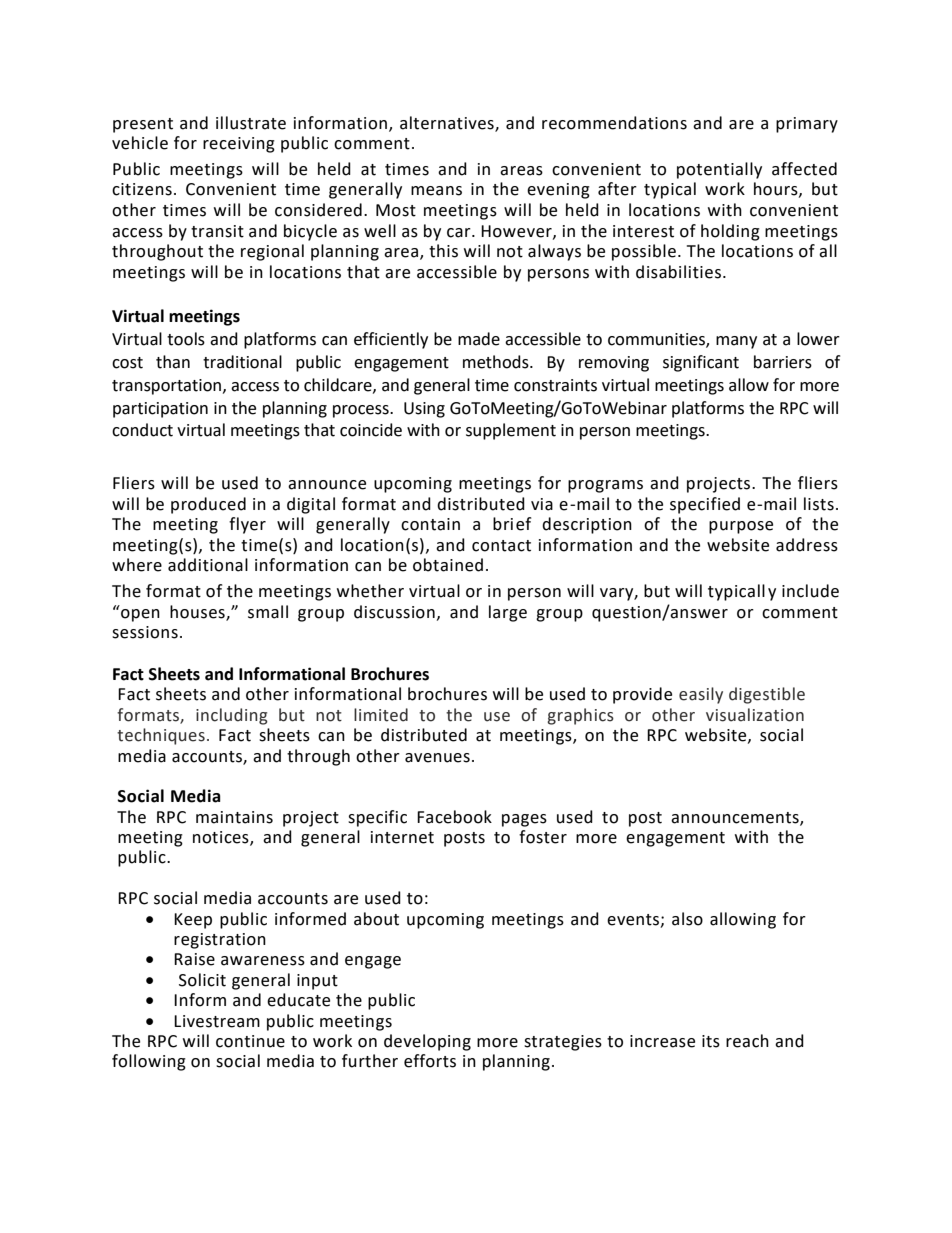 The width and height of the image is (952, 1233). What do you see at coordinates (701, 363) in the image?
I see `significant` at bounding box center [701, 363].
